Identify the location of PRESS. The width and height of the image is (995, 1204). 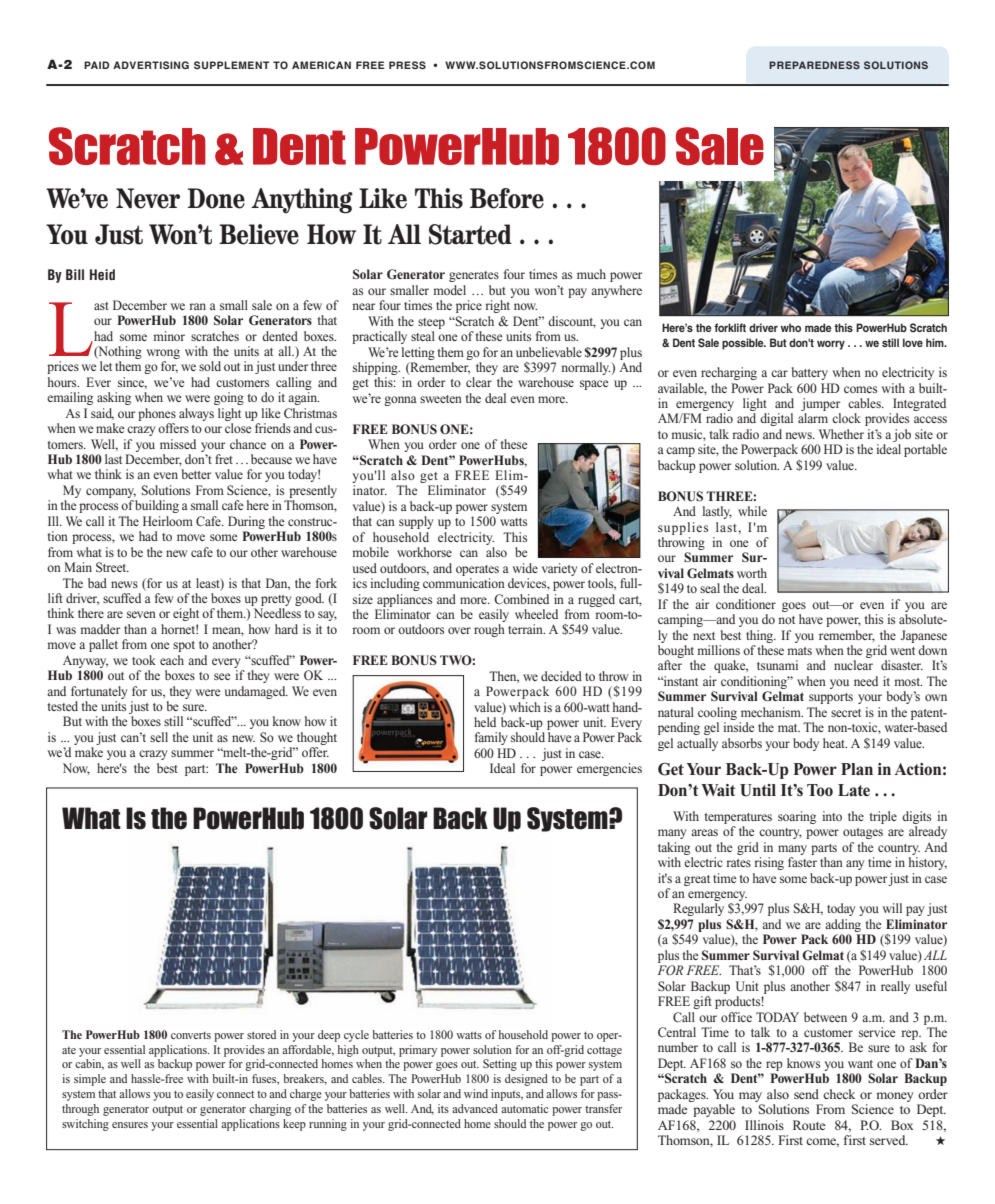
(407, 65).
